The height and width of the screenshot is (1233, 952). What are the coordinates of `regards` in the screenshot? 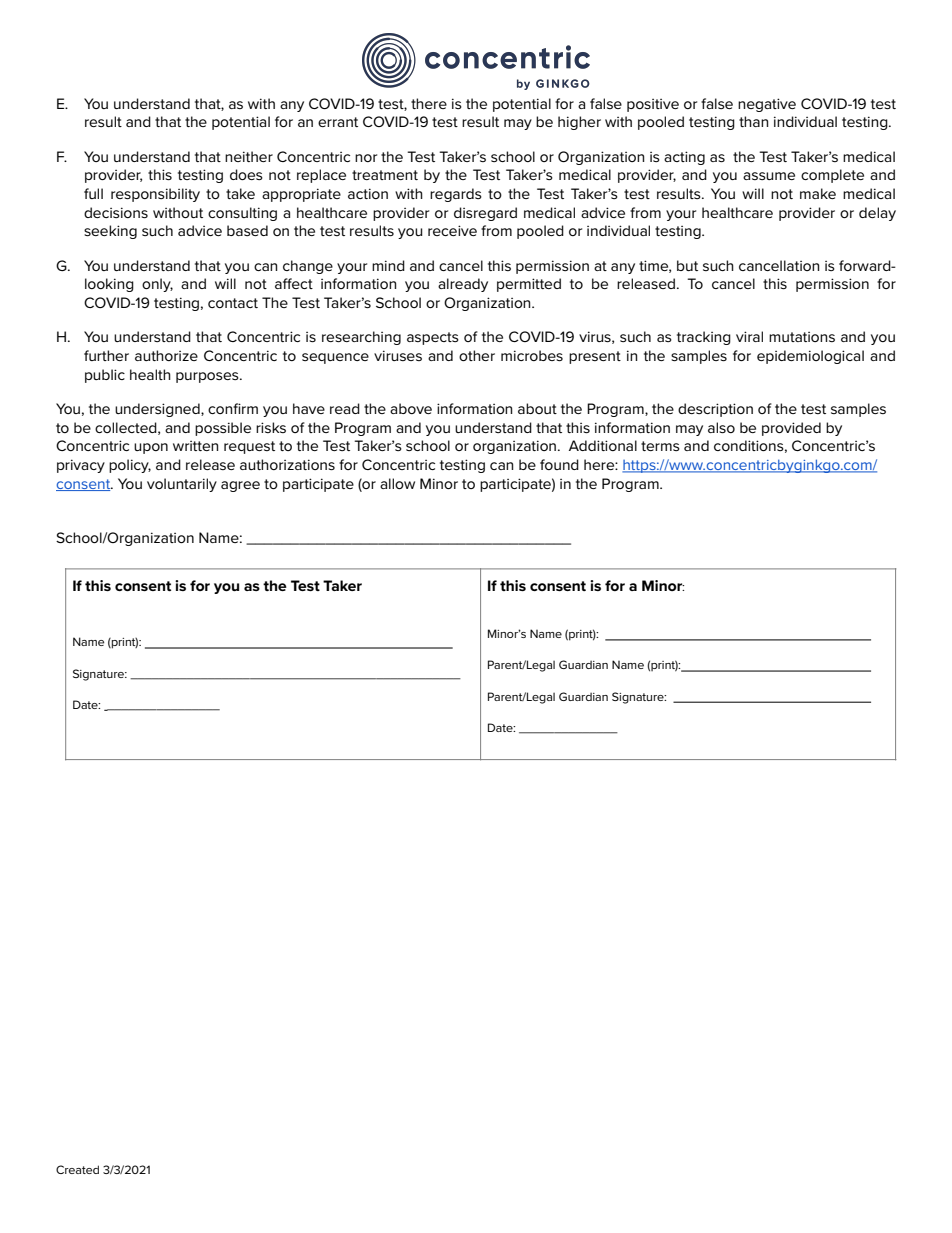 It's located at (456, 195).
